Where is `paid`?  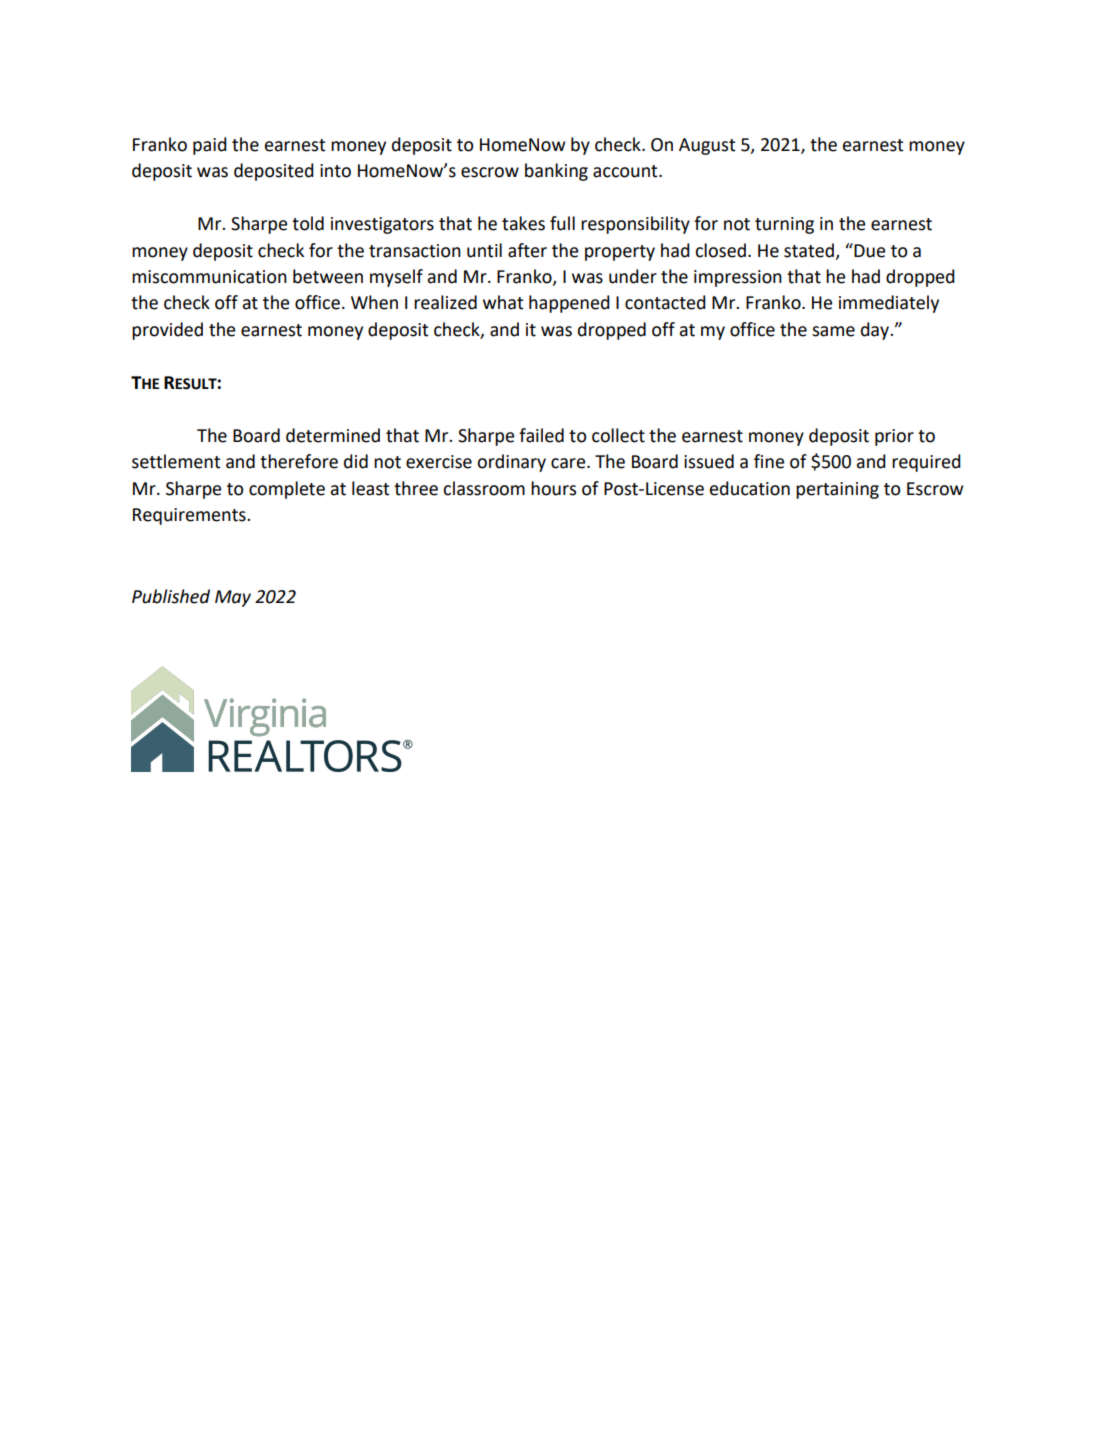 paid is located at coordinates (210, 146).
